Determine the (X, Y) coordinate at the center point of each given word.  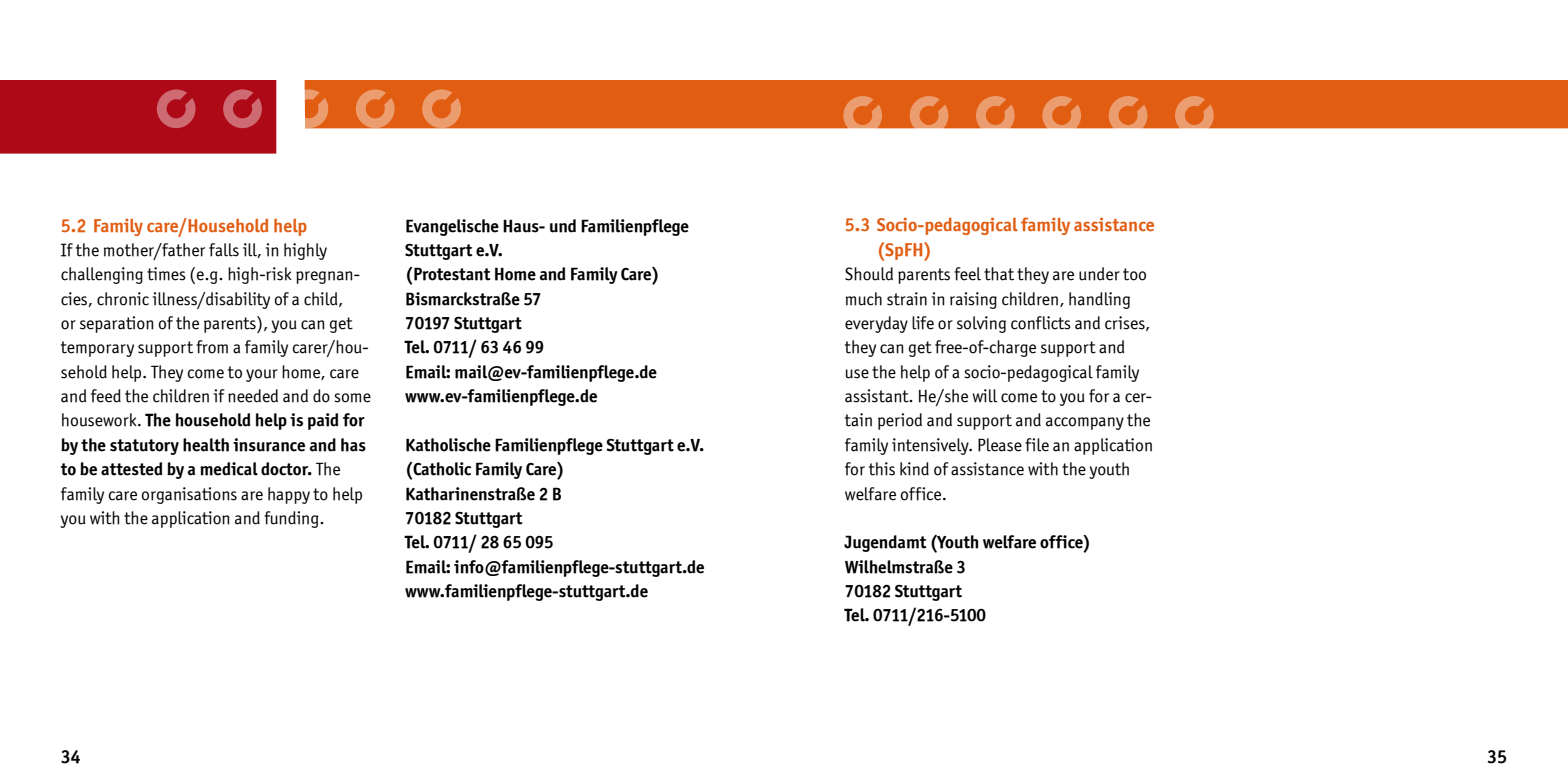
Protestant (452, 274)
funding (292, 519)
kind (914, 469)
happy (289, 495)
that (999, 274)
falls (224, 250)
